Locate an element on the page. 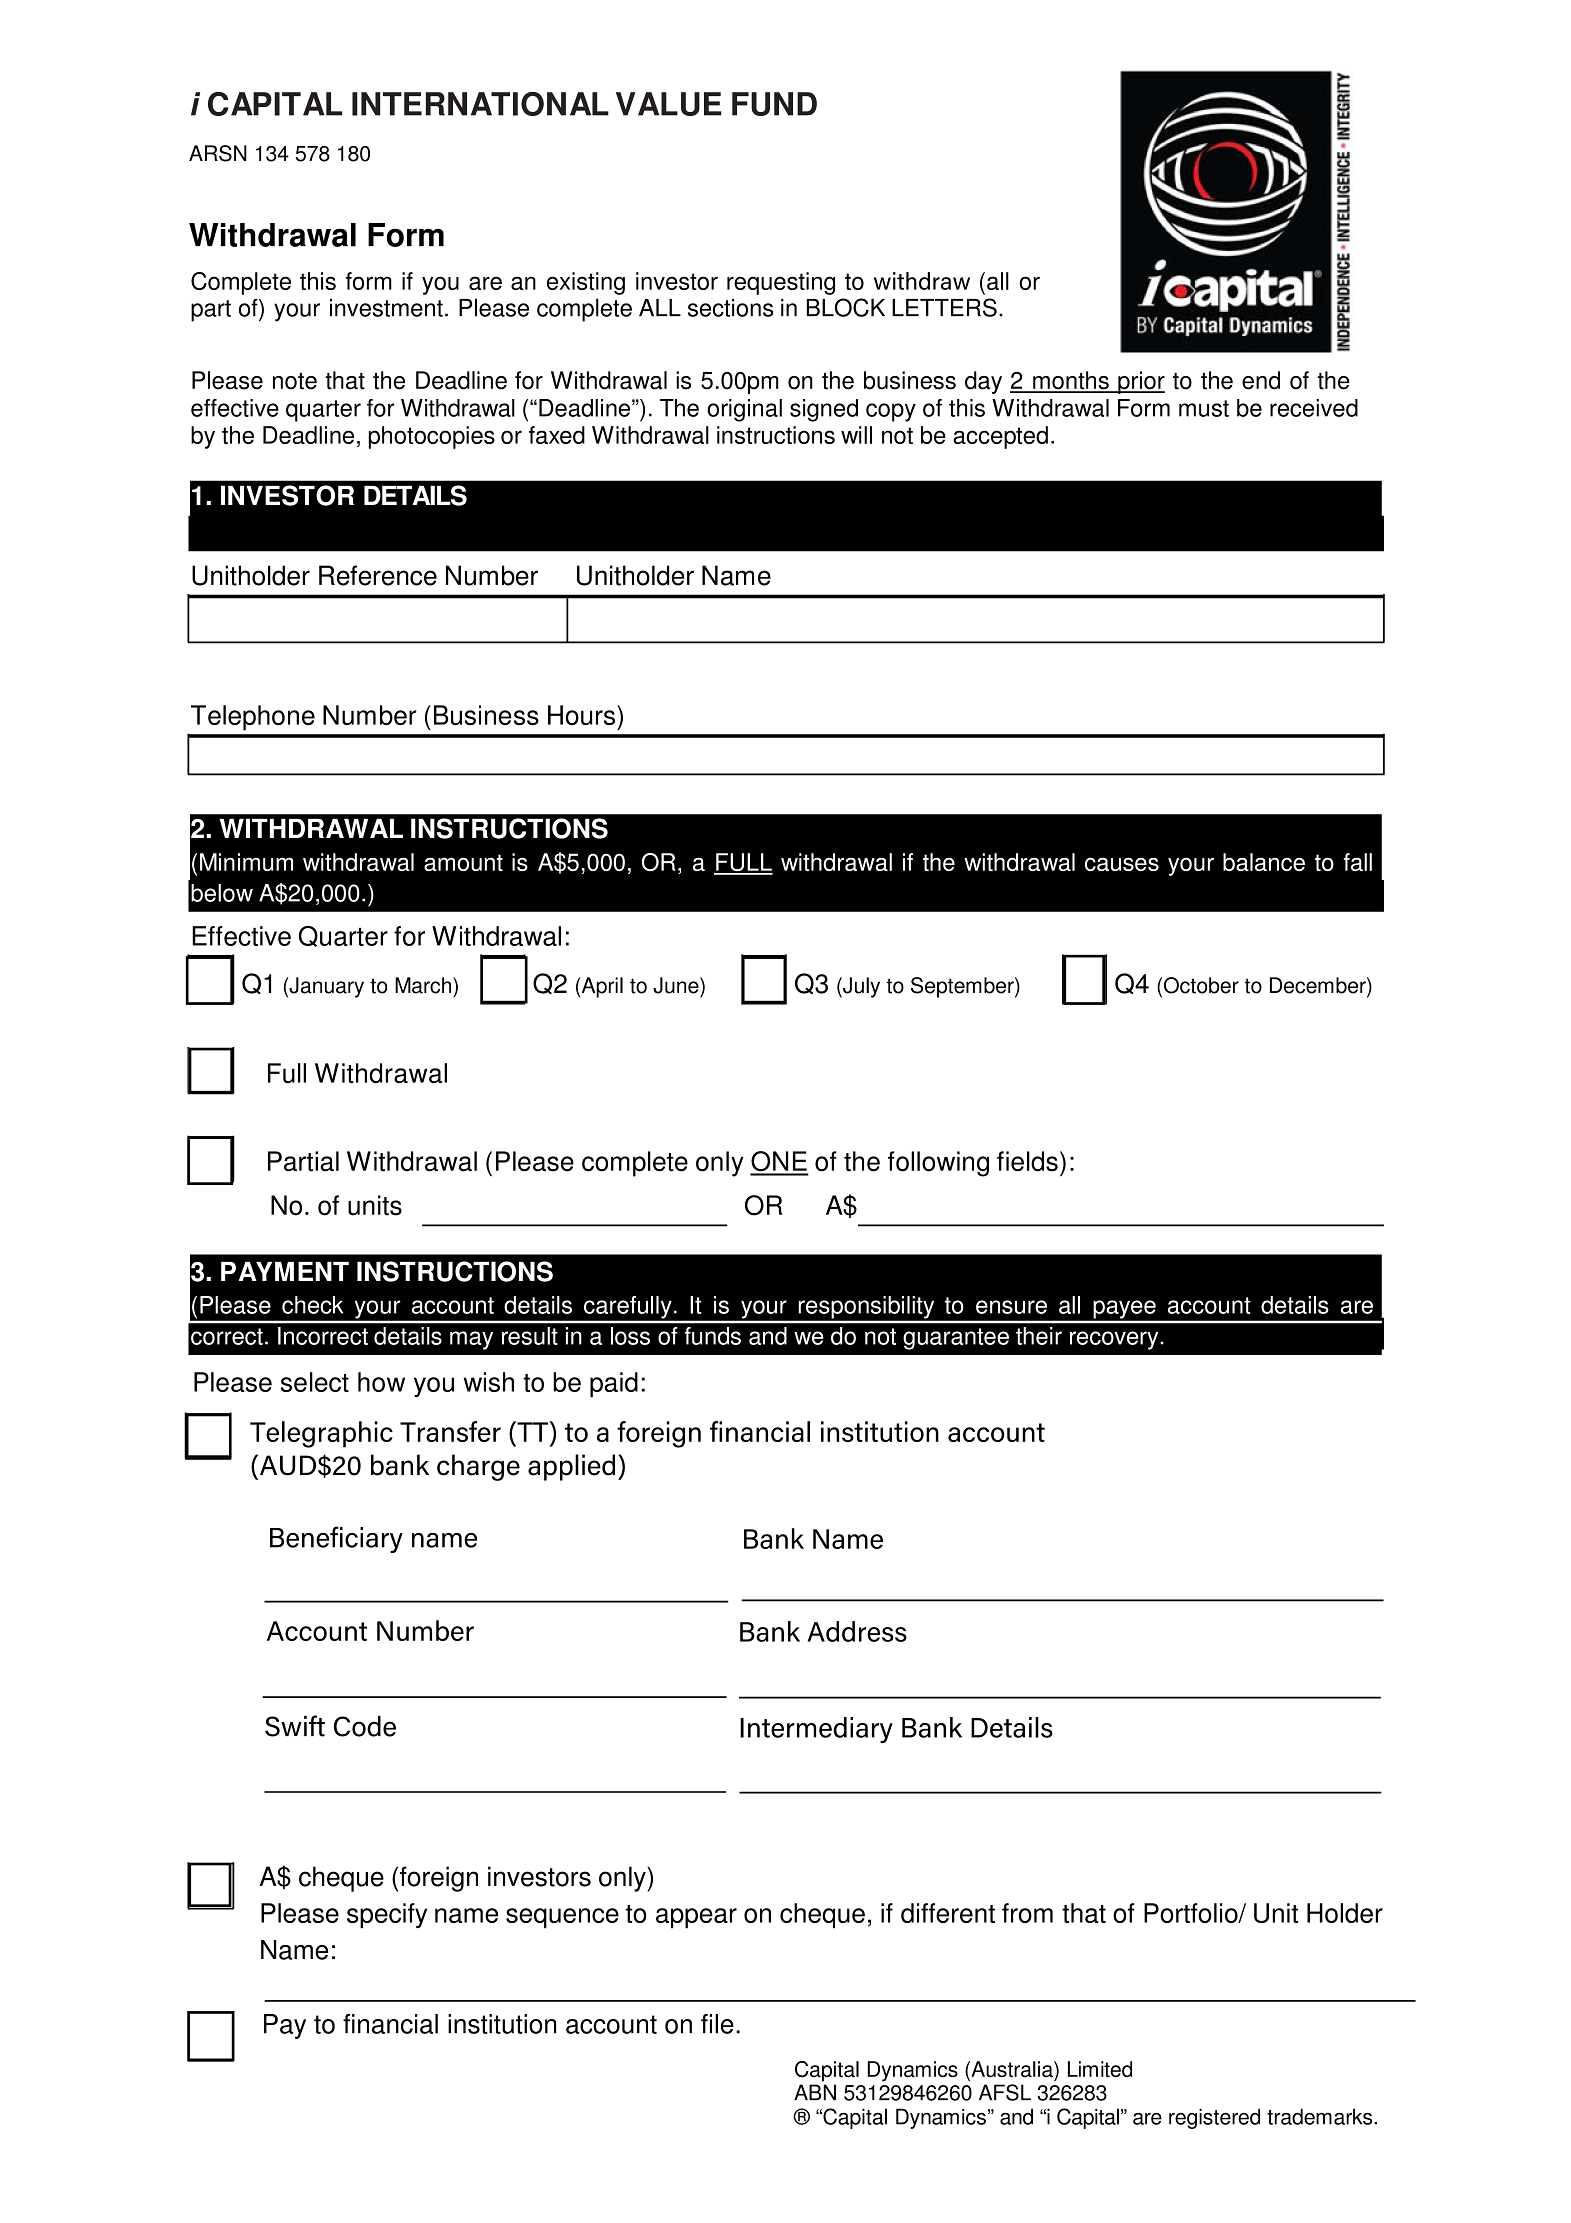 The height and width of the document is (2223, 1571). ABN is located at coordinates (815, 2092).
